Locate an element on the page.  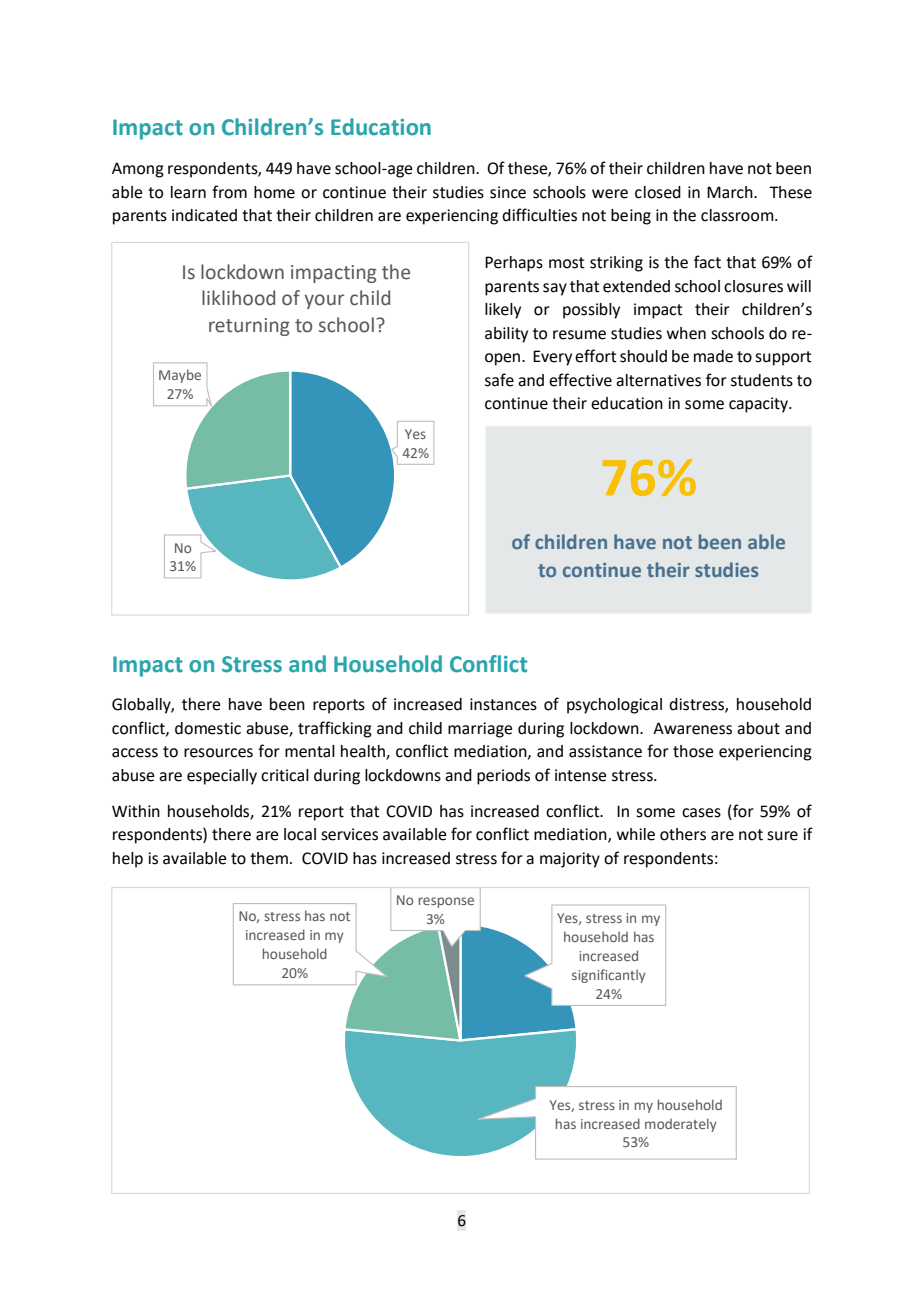
them is located at coordinates (269, 858).
